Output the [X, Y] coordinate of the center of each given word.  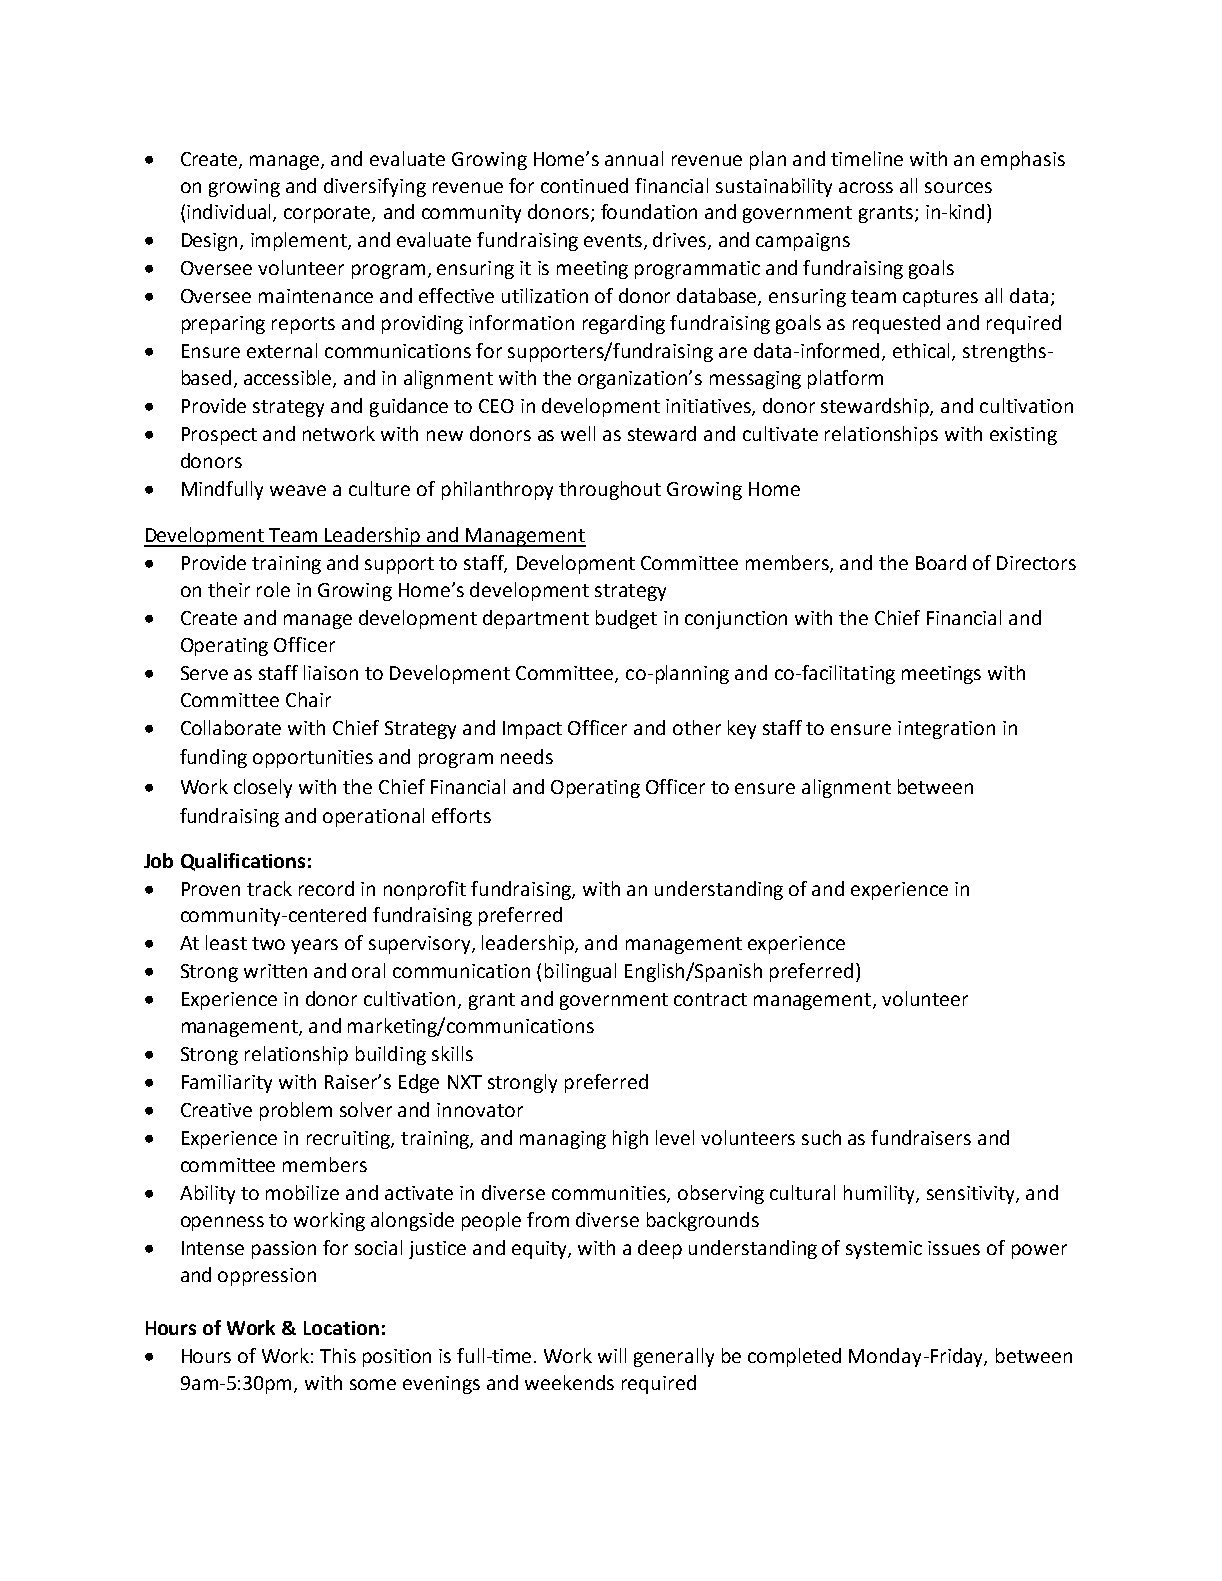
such [821, 1137]
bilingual [580, 972]
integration [946, 730]
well [578, 433]
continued [584, 185]
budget [626, 619]
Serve [204, 673]
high [630, 1139]
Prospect [219, 436]
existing [1023, 436]
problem [296, 1111]
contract [710, 999]
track [269, 888]
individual [230, 213]
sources [958, 187]
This [338, 1355]
